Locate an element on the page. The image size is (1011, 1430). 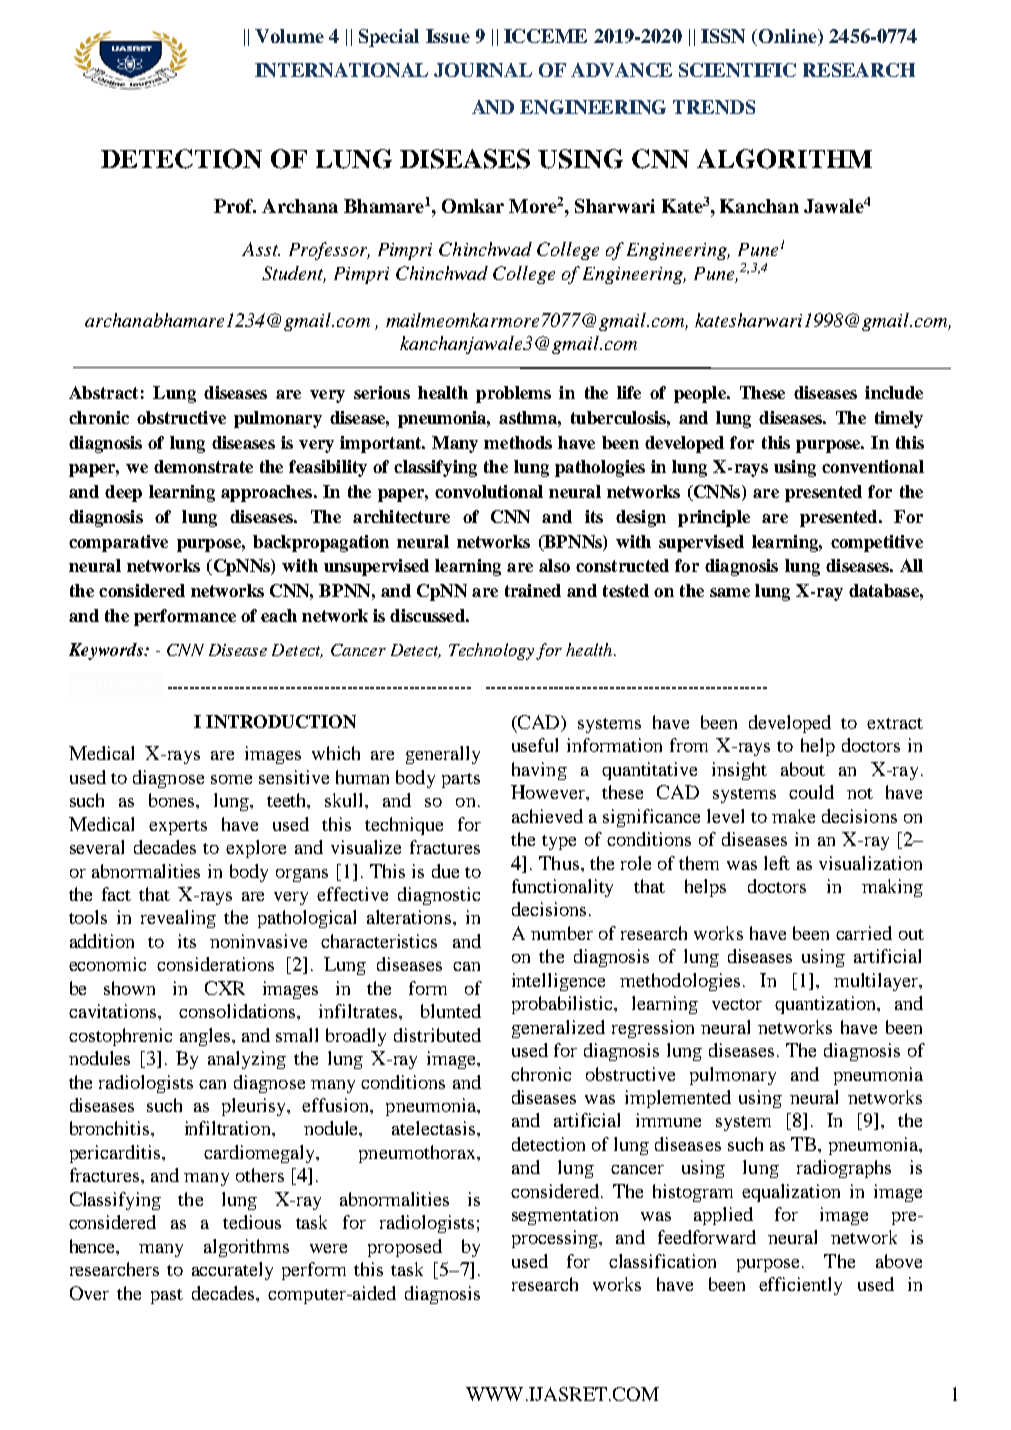
accurately is located at coordinates (232, 1271).
